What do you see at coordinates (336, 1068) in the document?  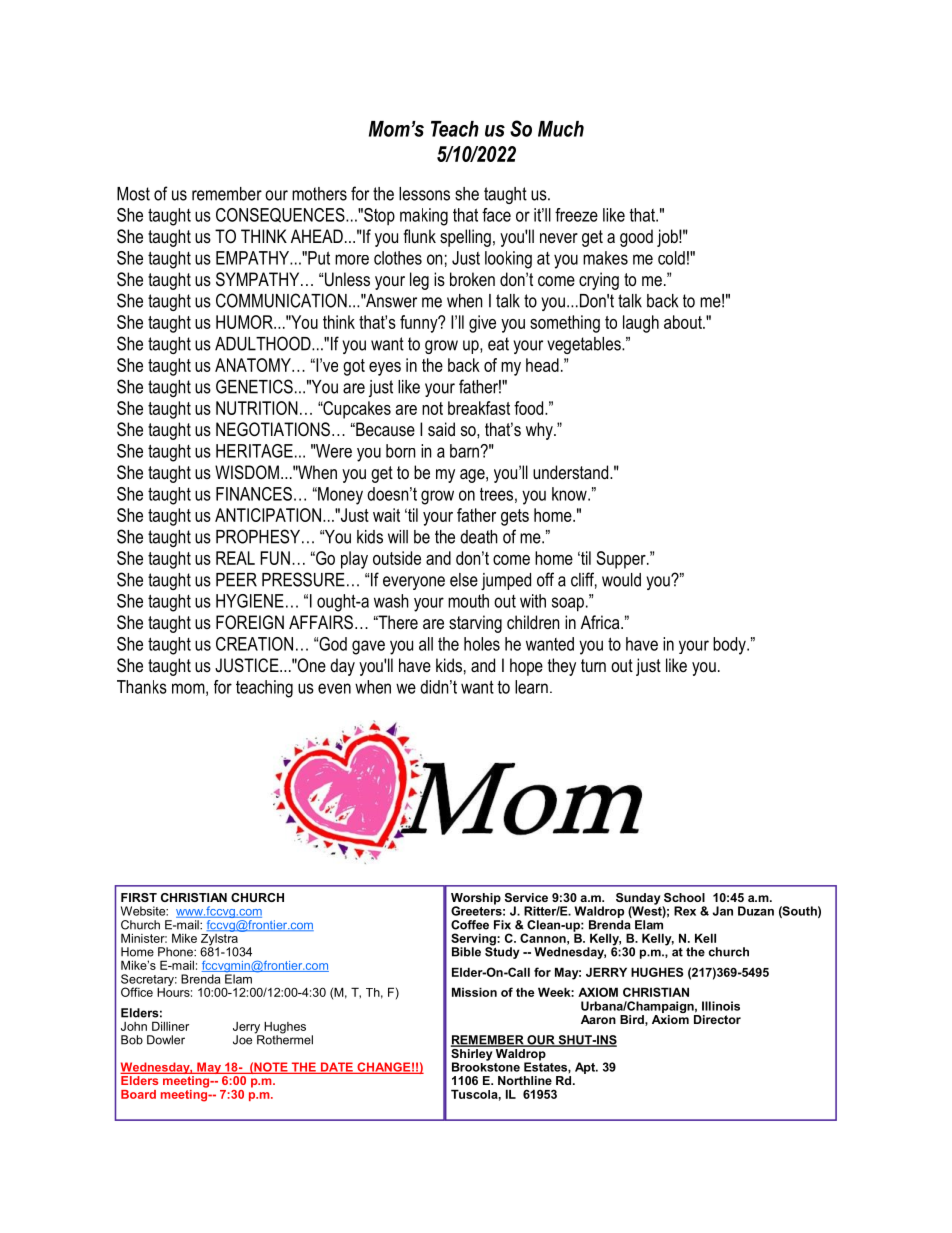 I see `DATE` at bounding box center [336, 1068].
